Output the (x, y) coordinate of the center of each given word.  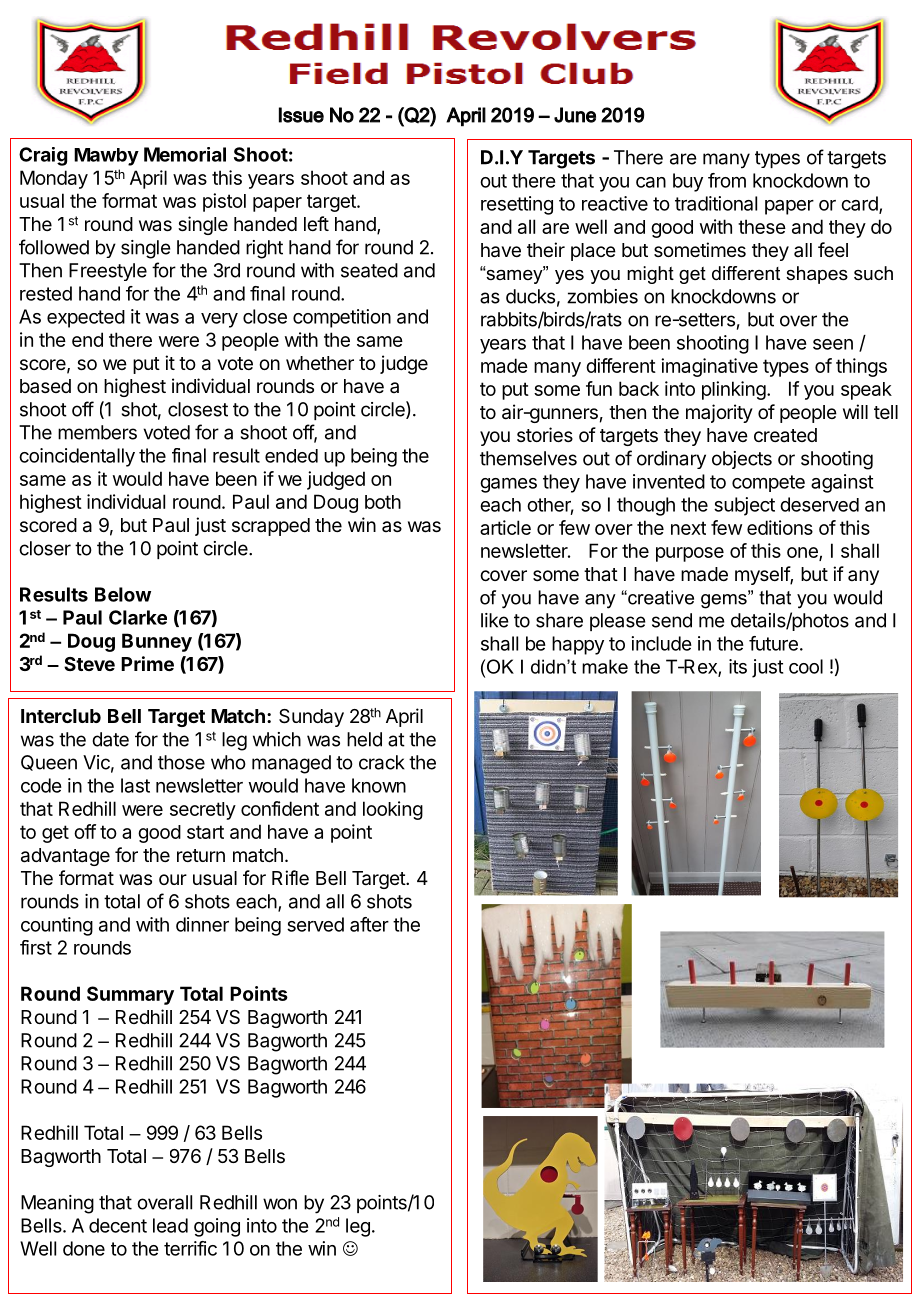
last (135, 785)
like (495, 620)
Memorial (185, 154)
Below (123, 594)
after (369, 924)
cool (806, 666)
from (727, 180)
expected (86, 319)
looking (393, 810)
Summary (130, 995)
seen (833, 344)
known (379, 785)
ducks (530, 296)
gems (725, 600)
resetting (517, 205)
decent (118, 1225)
